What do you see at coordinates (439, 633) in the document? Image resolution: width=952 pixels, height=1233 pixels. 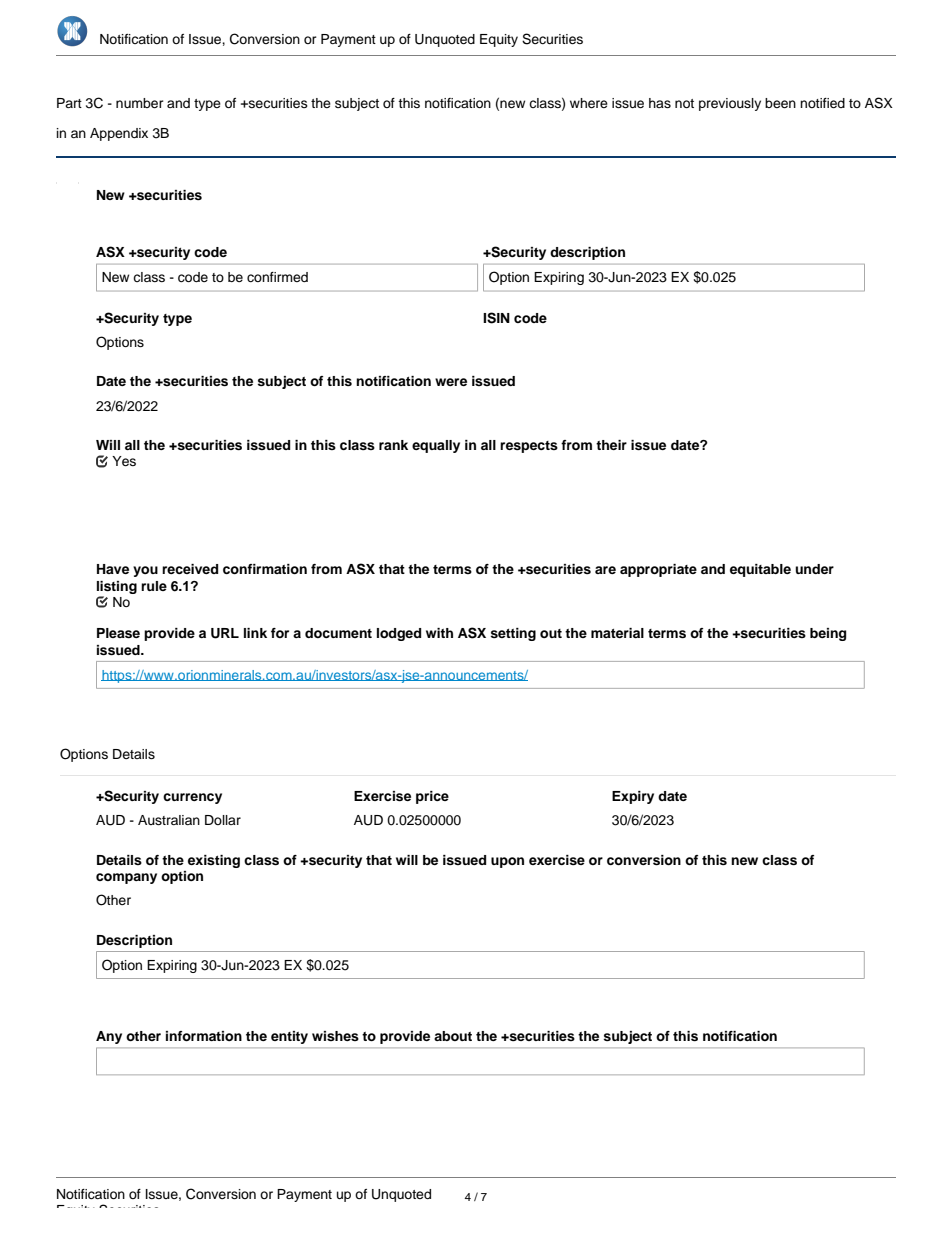 I see `with` at bounding box center [439, 633].
